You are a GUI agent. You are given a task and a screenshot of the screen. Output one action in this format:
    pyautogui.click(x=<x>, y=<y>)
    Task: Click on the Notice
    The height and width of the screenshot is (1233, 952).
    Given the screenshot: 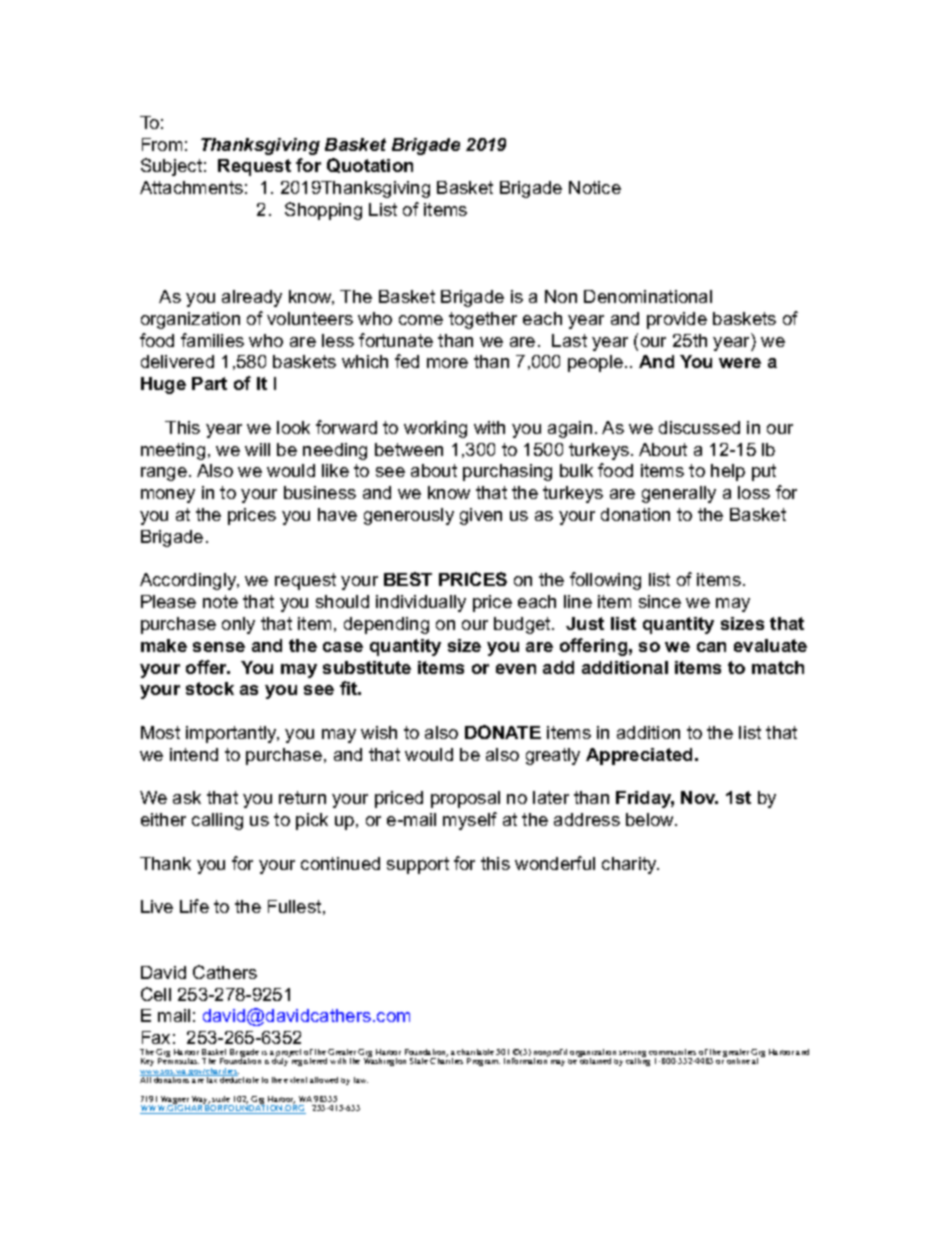 What is the action you would take?
    pyautogui.click(x=595, y=187)
